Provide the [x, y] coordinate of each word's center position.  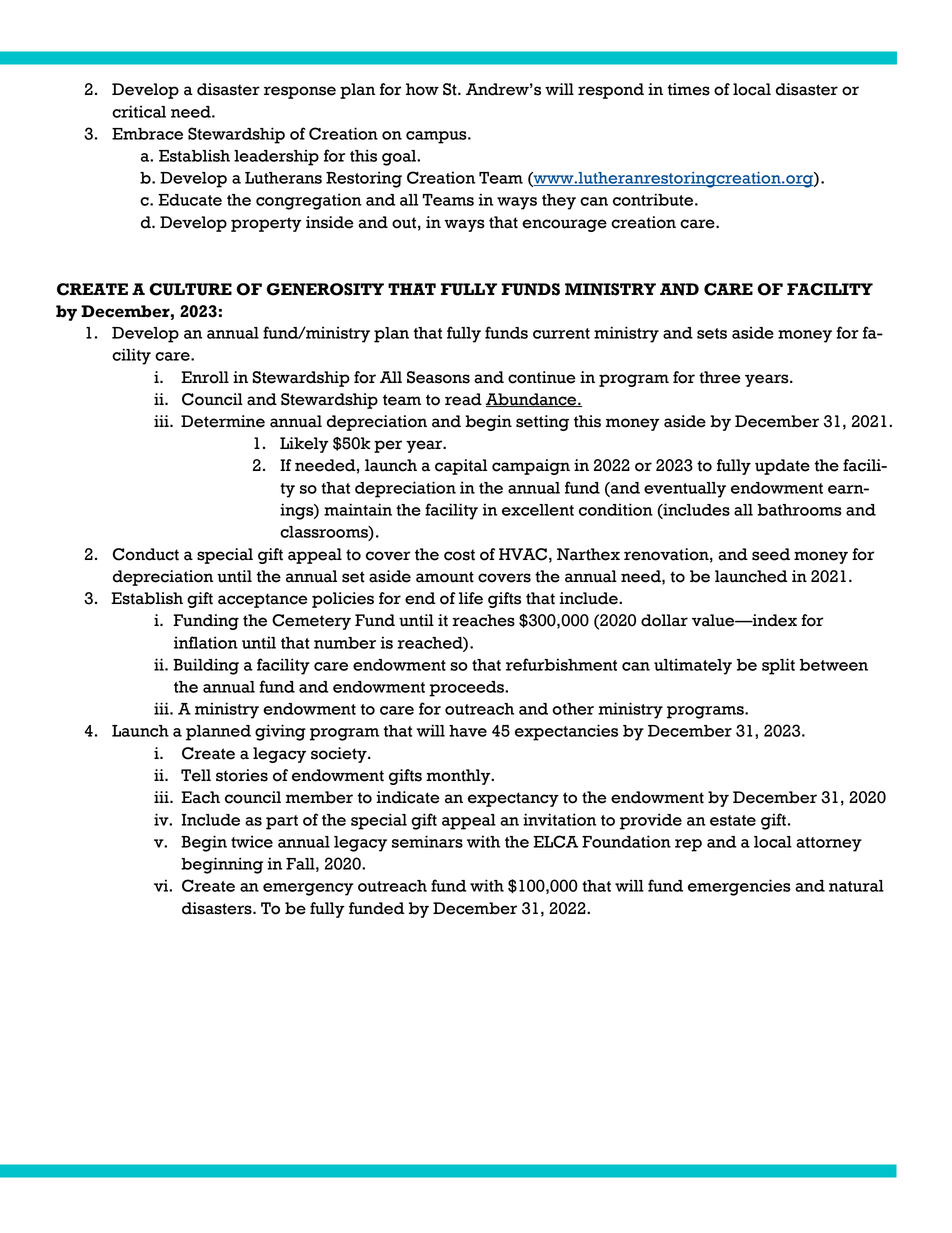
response [300, 92]
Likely [304, 445]
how [422, 89]
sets [712, 333]
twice [252, 841]
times [688, 89]
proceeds [467, 689]
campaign [531, 467]
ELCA [555, 841]
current [561, 333]
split [778, 666]
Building [206, 666]
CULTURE [190, 289]
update [782, 467]
